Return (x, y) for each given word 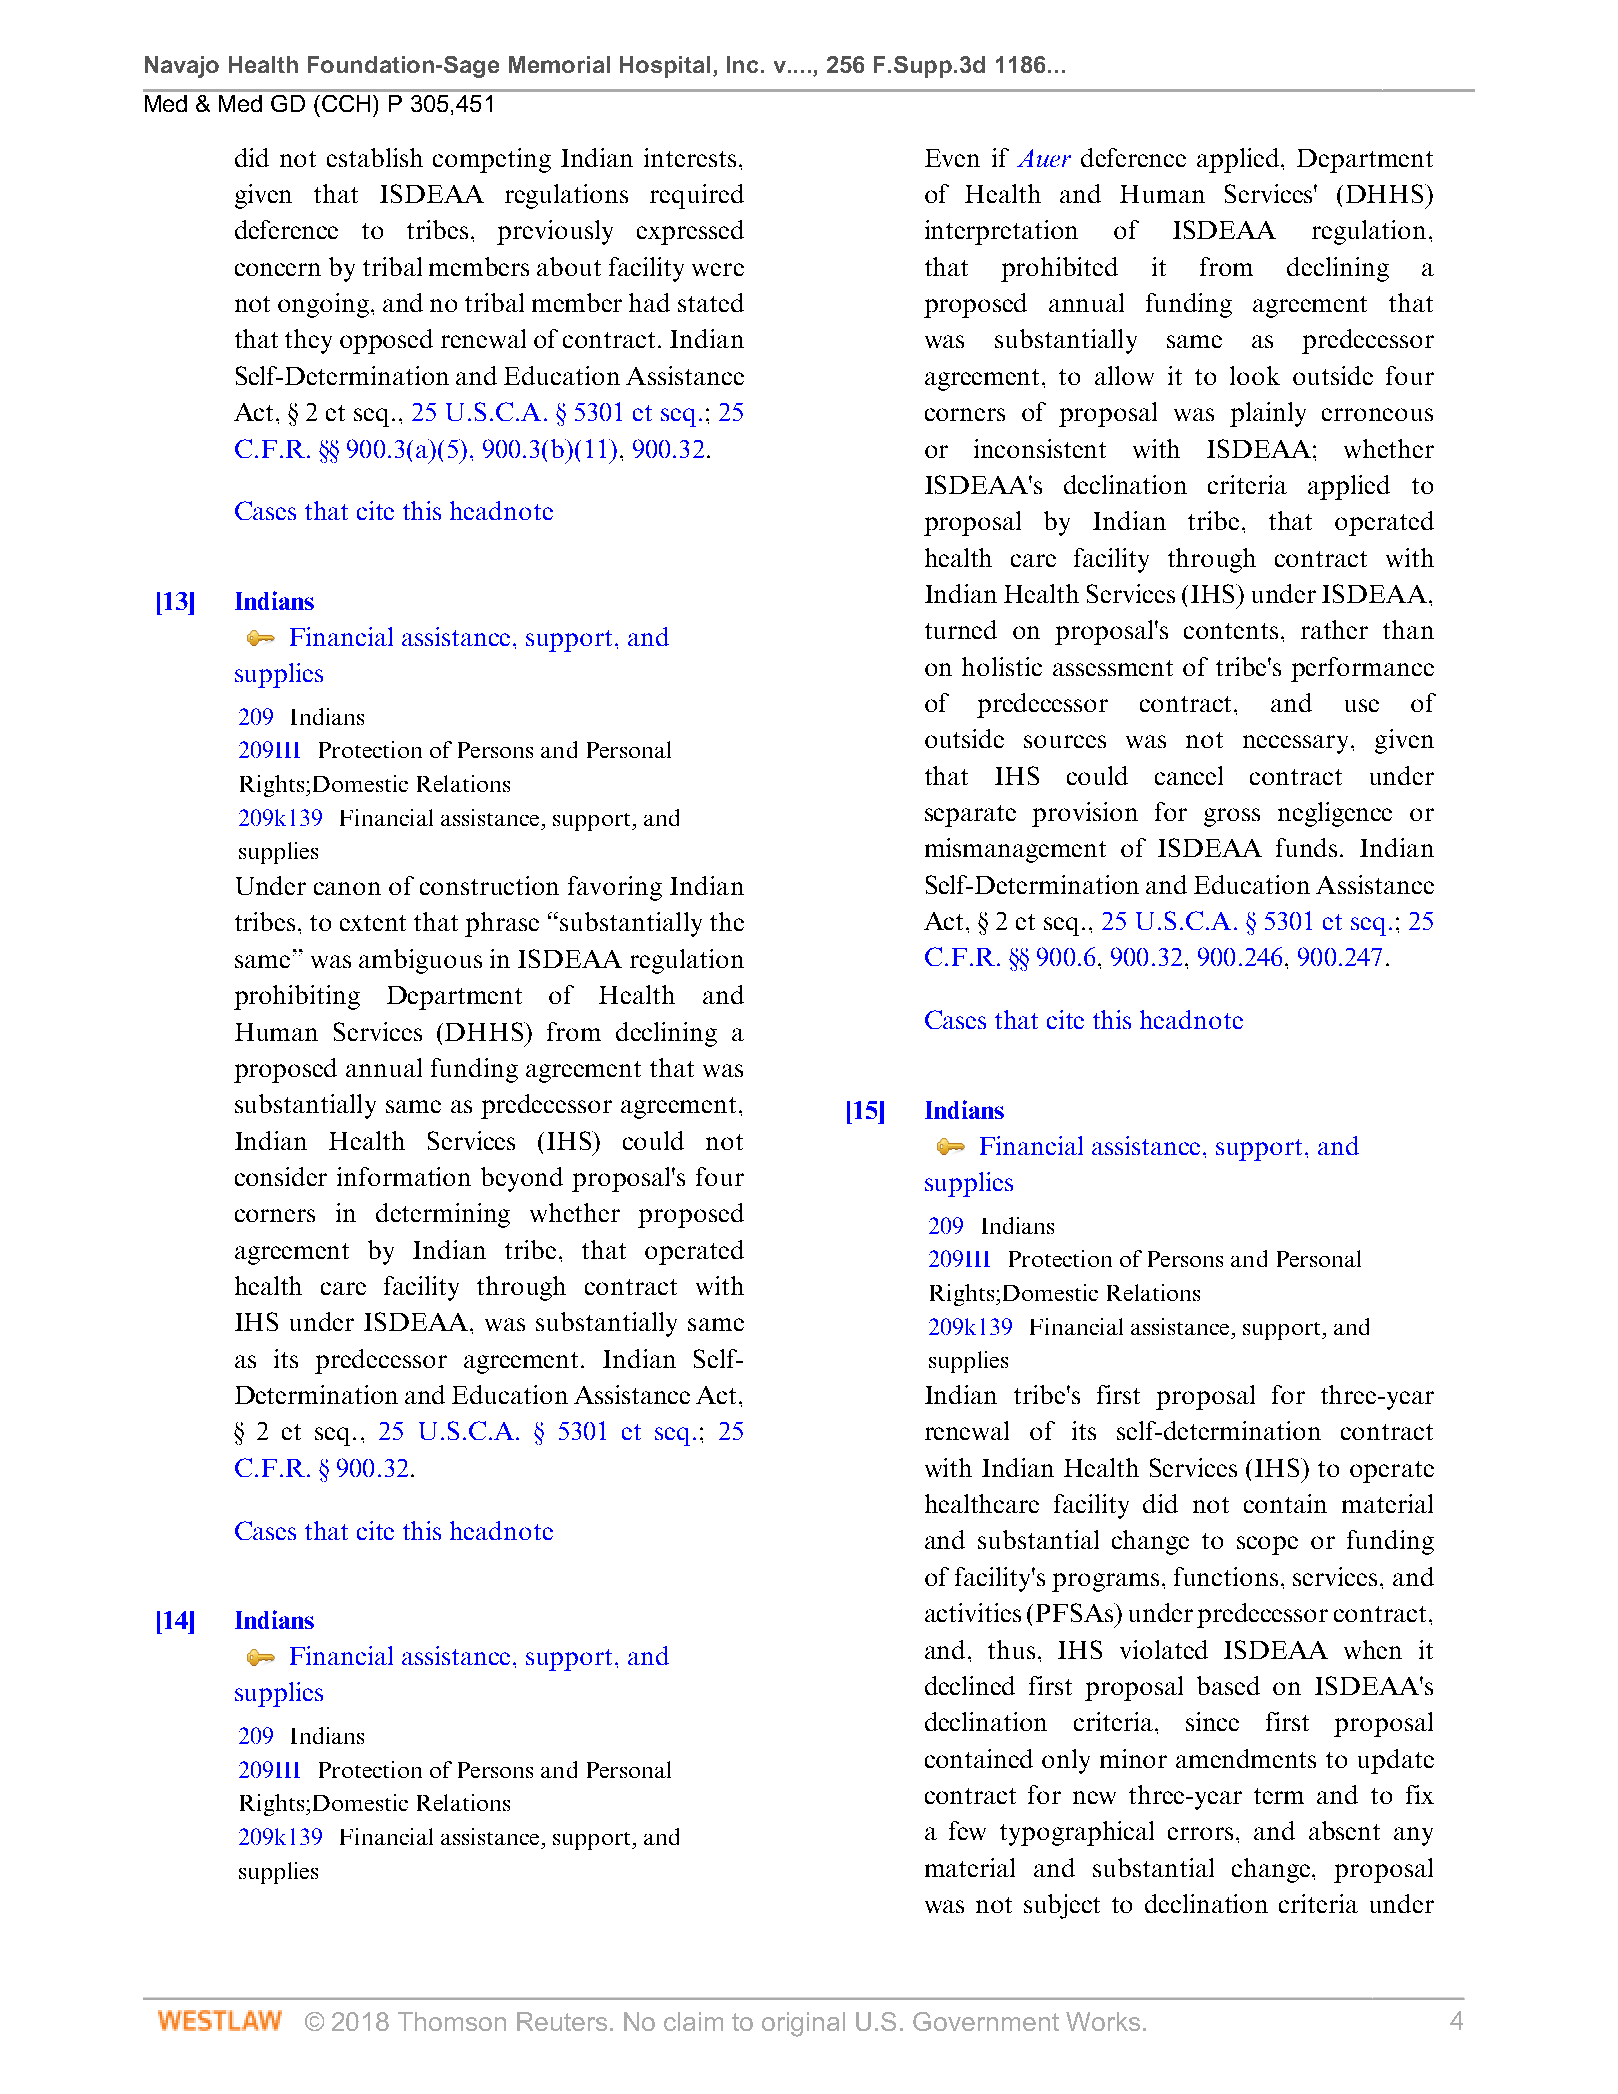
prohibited (1059, 269)
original (803, 2024)
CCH (346, 103)
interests (690, 157)
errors (1202, 1833)
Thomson (452, 2021)
